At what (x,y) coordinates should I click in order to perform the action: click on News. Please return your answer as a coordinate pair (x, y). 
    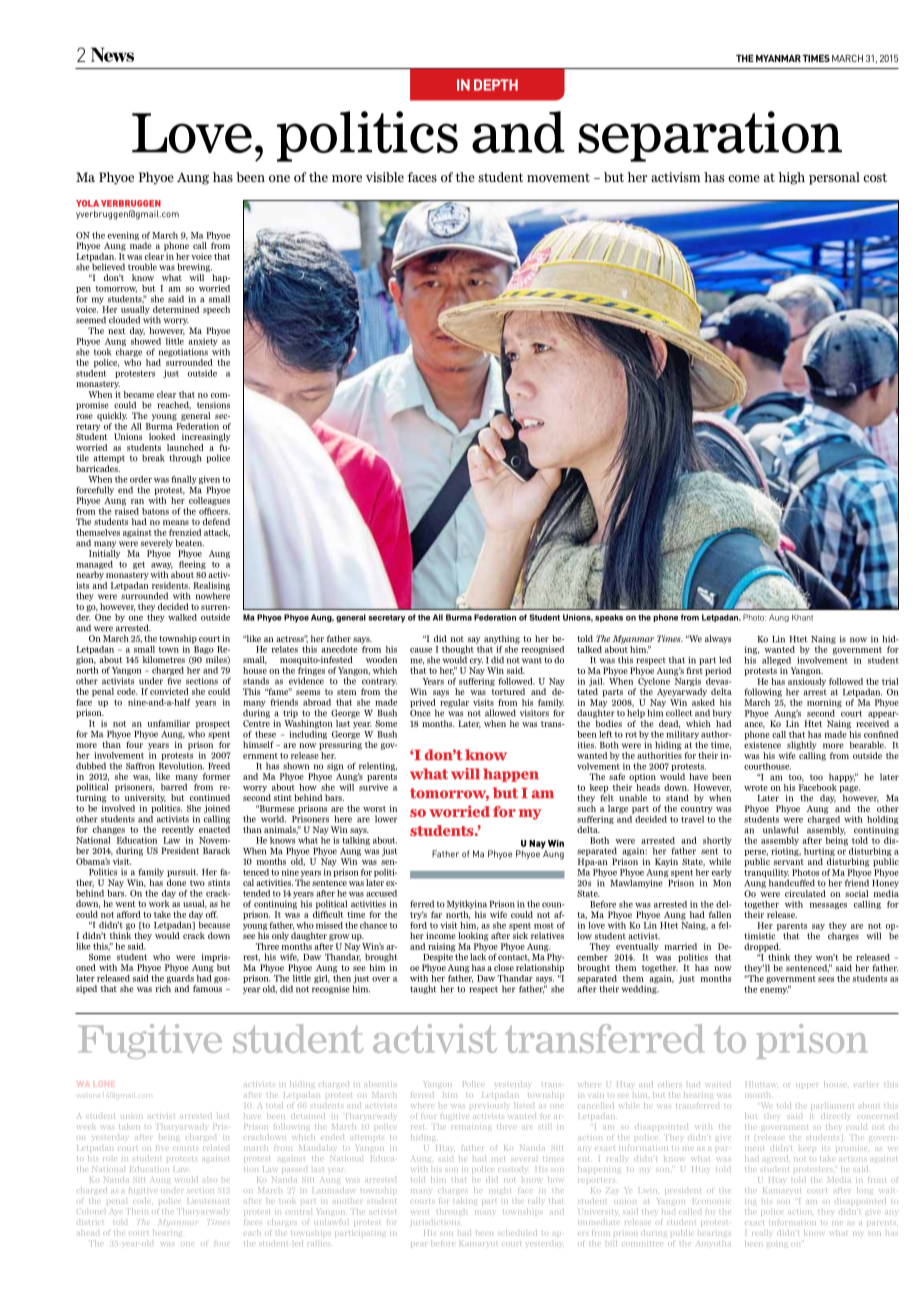
    Looking at the image, I should click on (112, 54).
